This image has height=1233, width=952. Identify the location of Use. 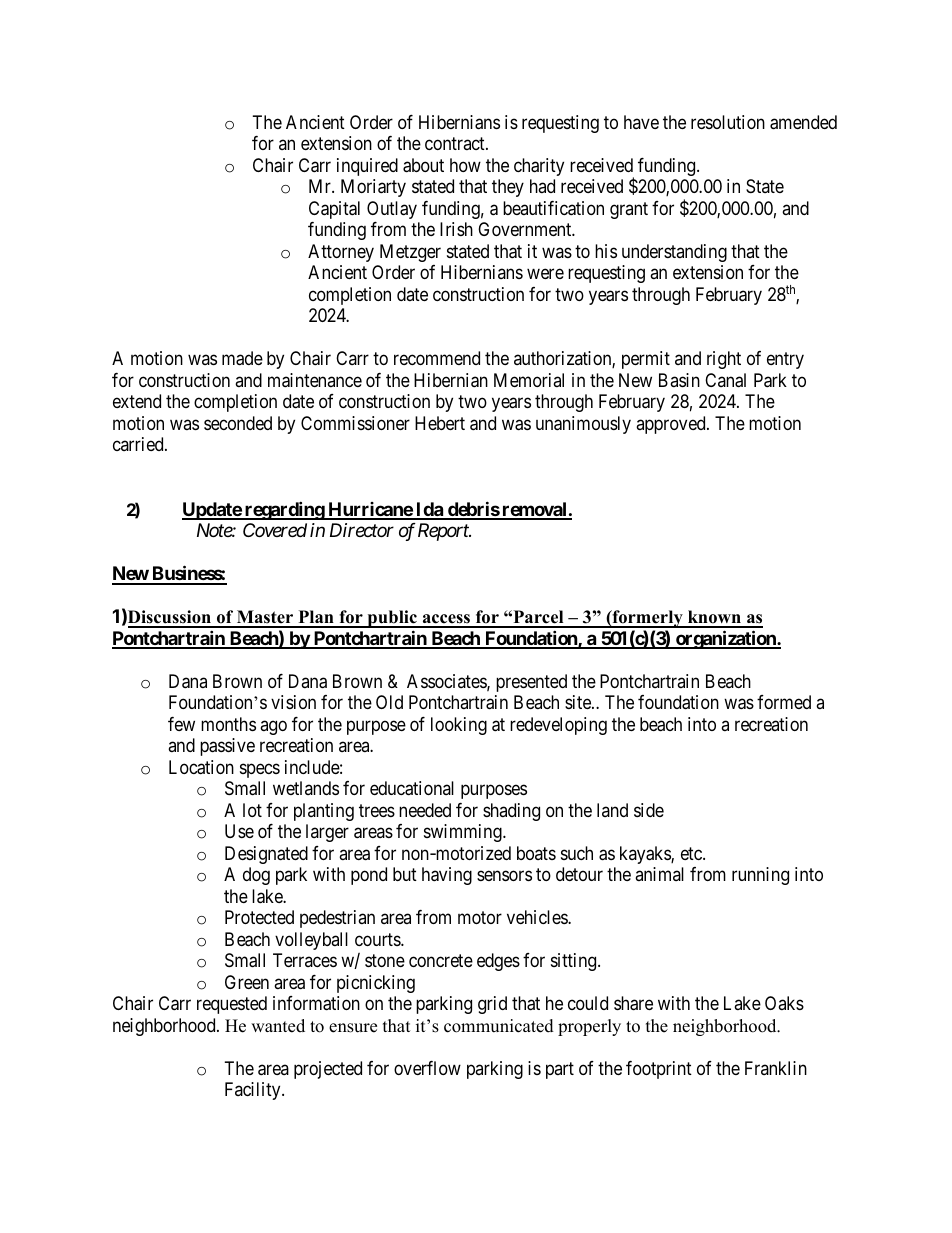
(239, 831).
